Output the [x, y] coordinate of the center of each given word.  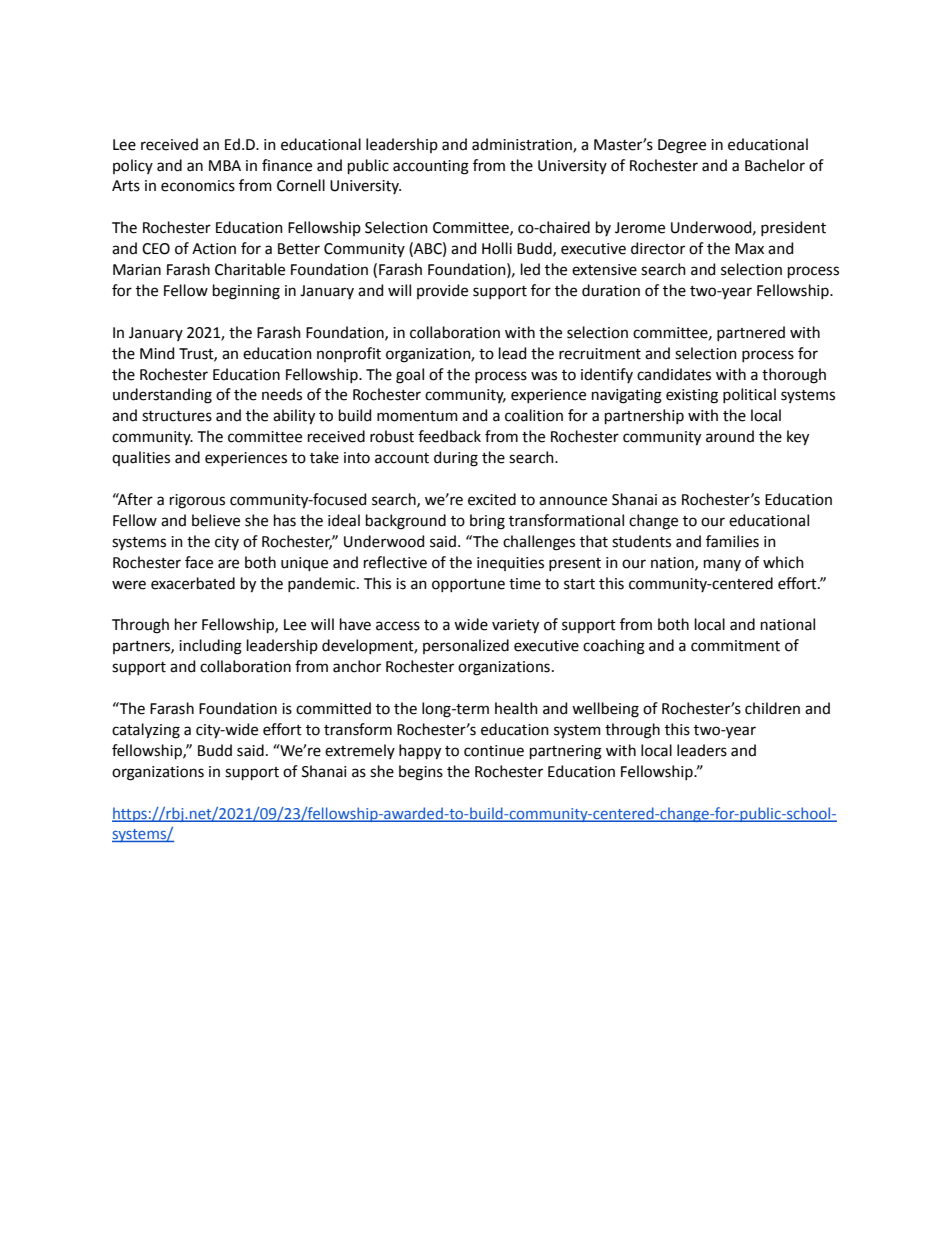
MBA [225, 165]
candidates [674, 374]
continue [494, 751]
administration [523, 145]
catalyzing [146, 731]
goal [410, 376]
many [722, 565]
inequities [510, 564]
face [199, 562]
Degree [682, 146]
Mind [157, 353]
